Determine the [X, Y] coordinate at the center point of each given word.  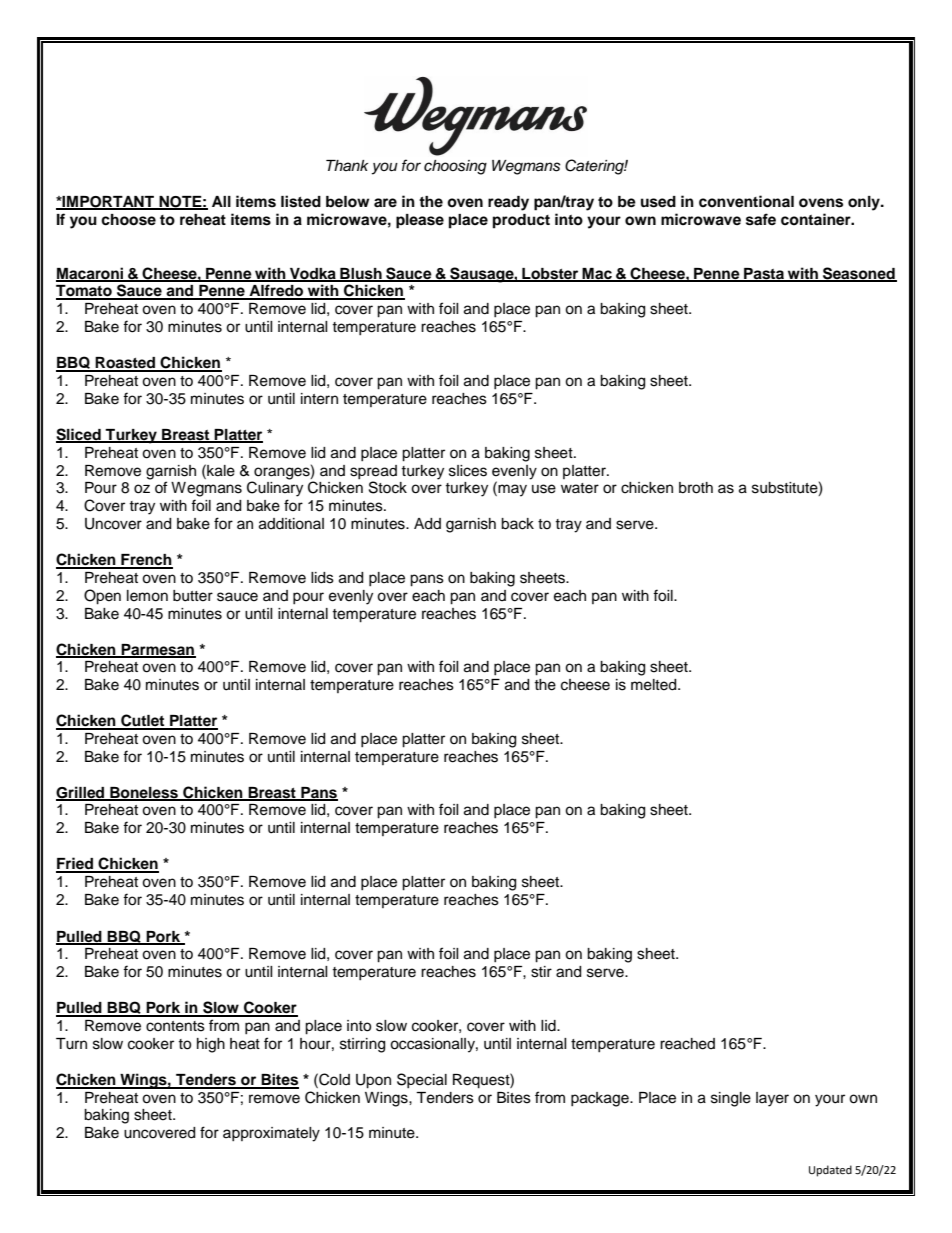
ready [508, 203]
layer [772, 1099]
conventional [746, 201]
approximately [271, 1134]
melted [655, 685]
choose [128, 220]
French [146, 561]
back [517, 524]
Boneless [144, 793]
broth [696, 488]
